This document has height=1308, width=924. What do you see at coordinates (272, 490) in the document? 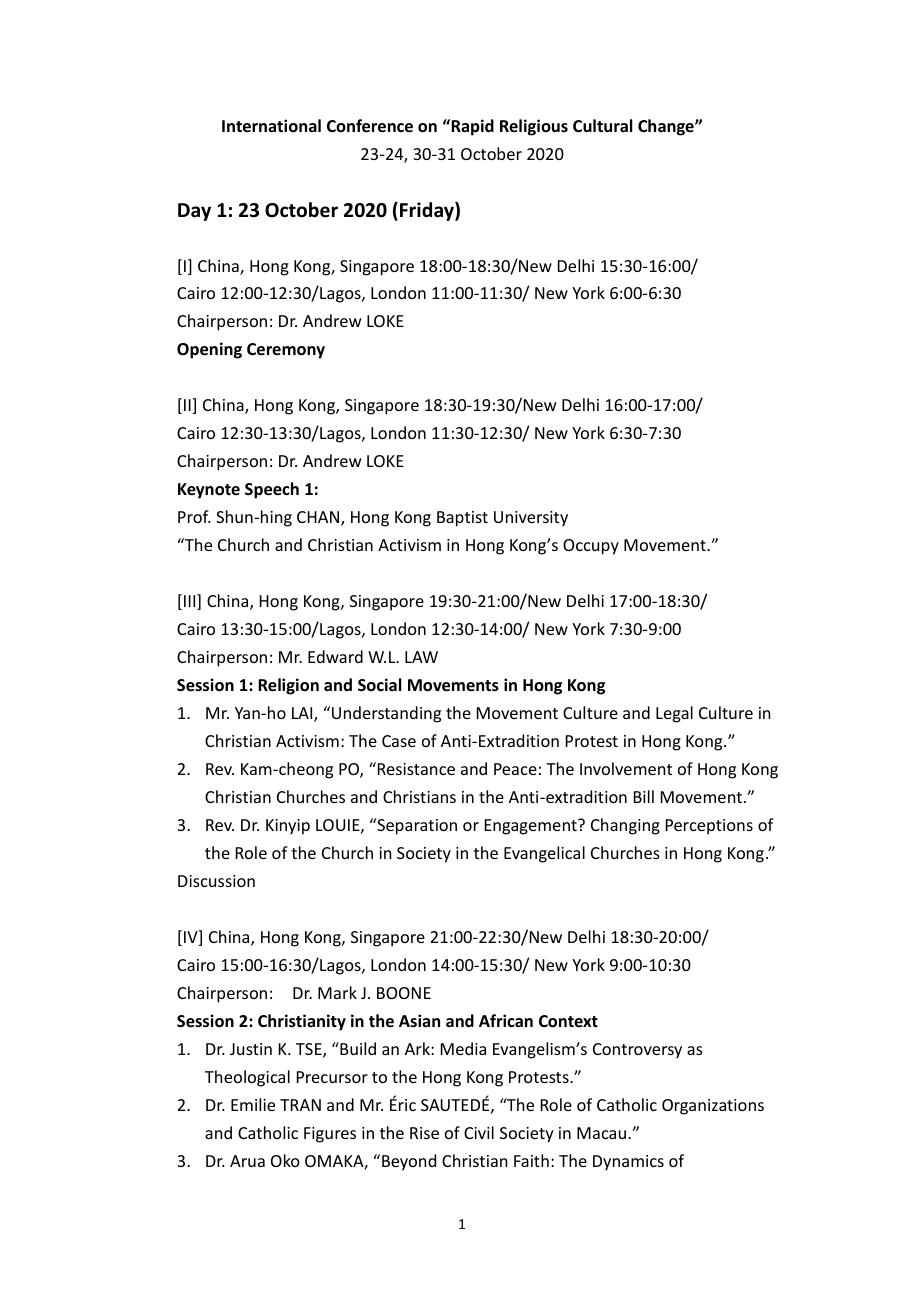
I see `Speech` at bounding box center [272, 490].
